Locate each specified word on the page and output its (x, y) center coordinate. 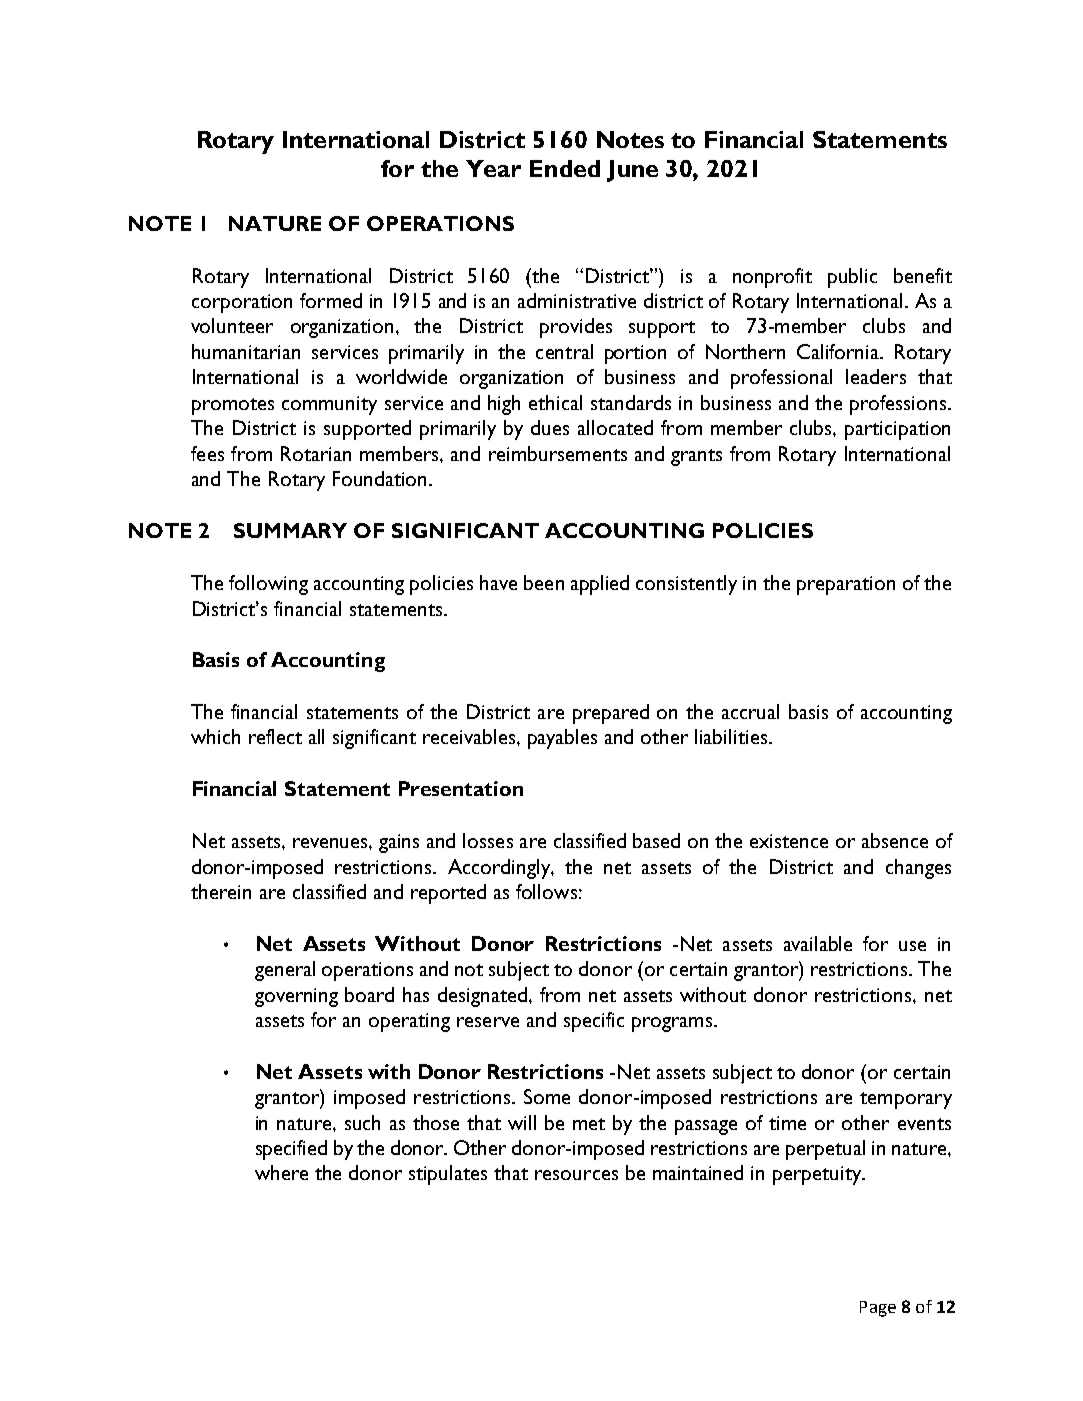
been (544, 582)
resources (576, 1175)
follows (546, 891)
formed (331, 300)
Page (878, 1309)
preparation (846, 585)
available (818, 943)
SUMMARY (290, 530)
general (285, 971)
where (281, 1172)
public (852, 278)
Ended (565, 168)
